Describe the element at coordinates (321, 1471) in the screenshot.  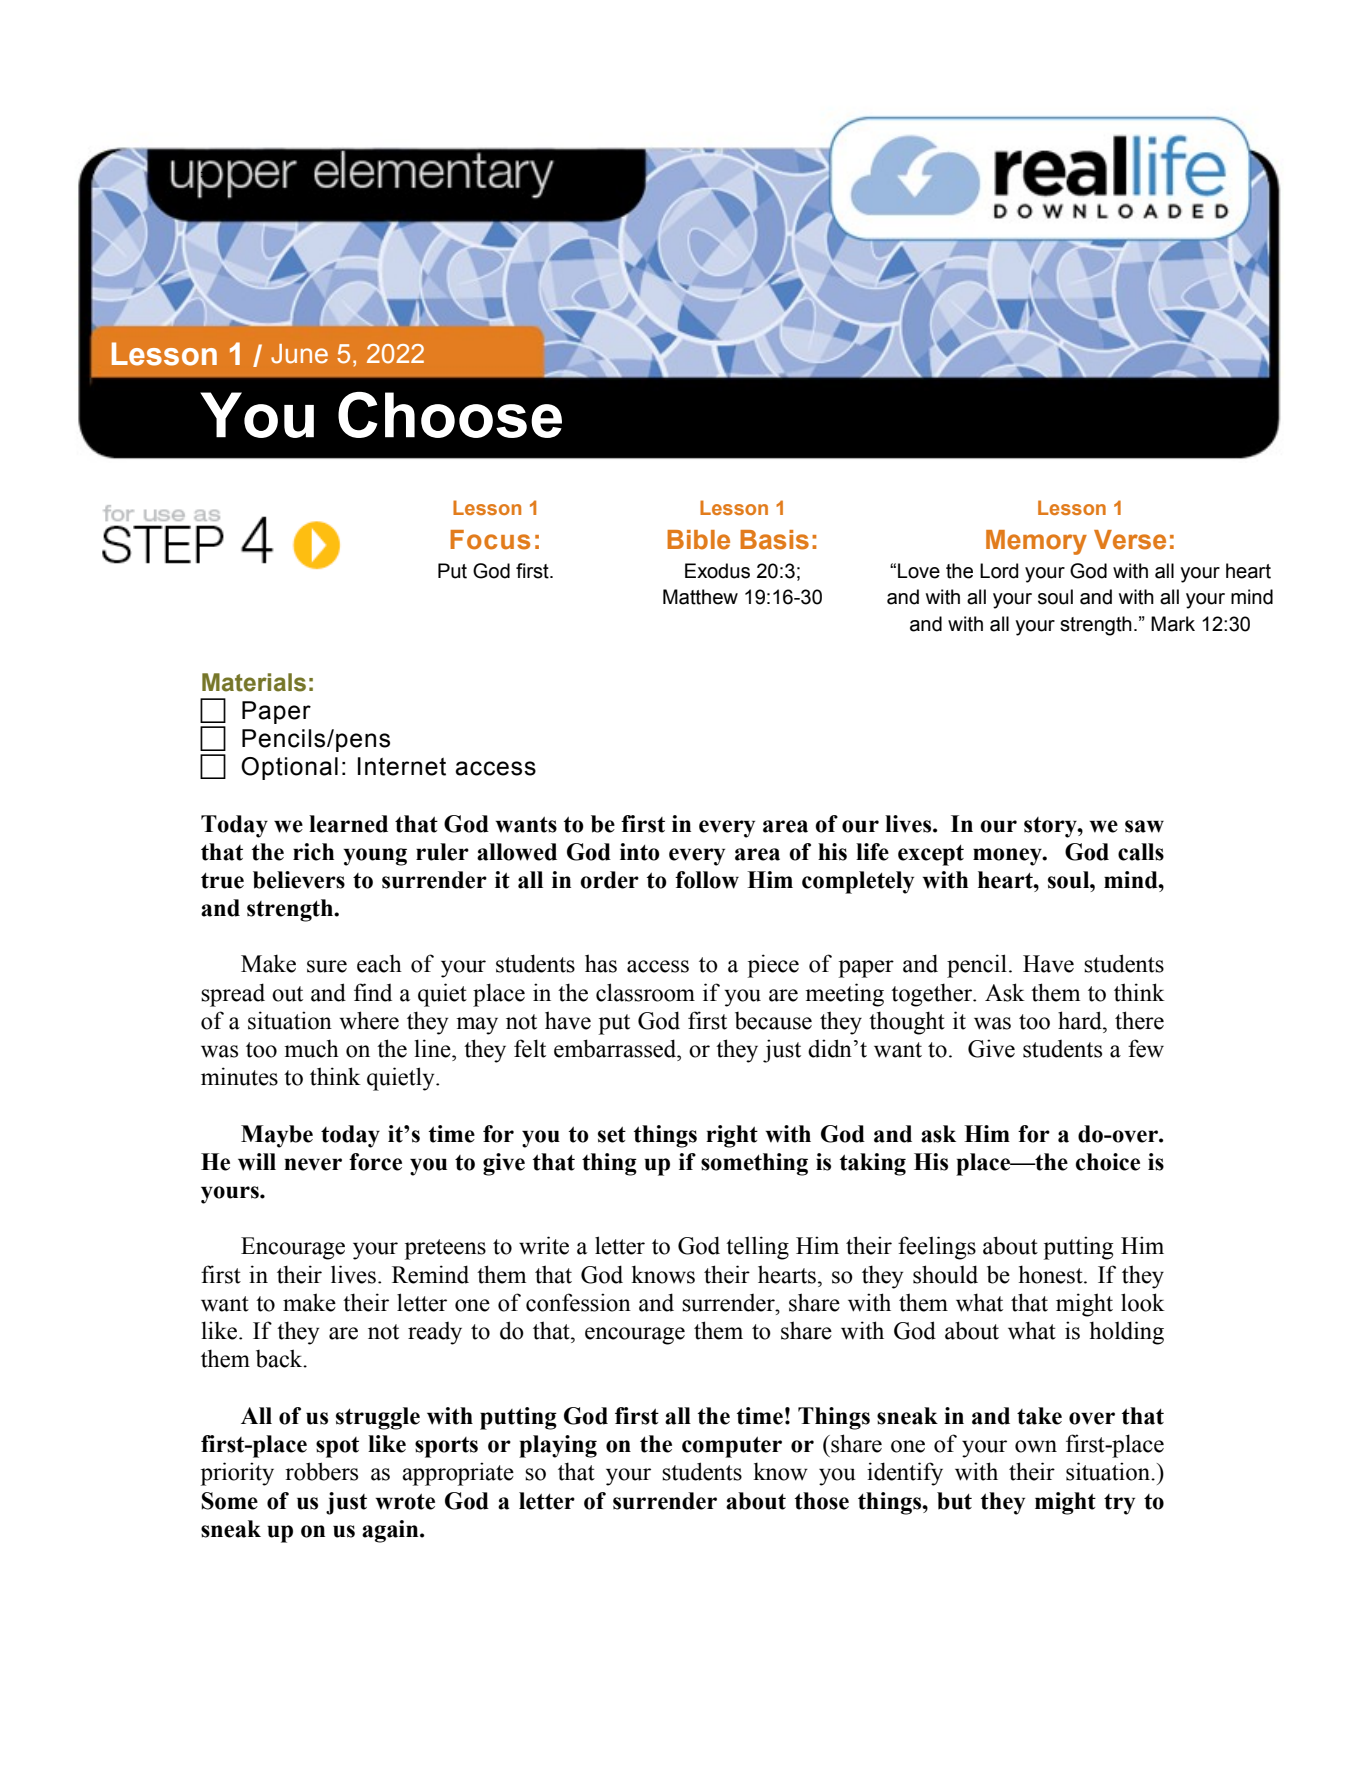
I see `robbers` at that location.
